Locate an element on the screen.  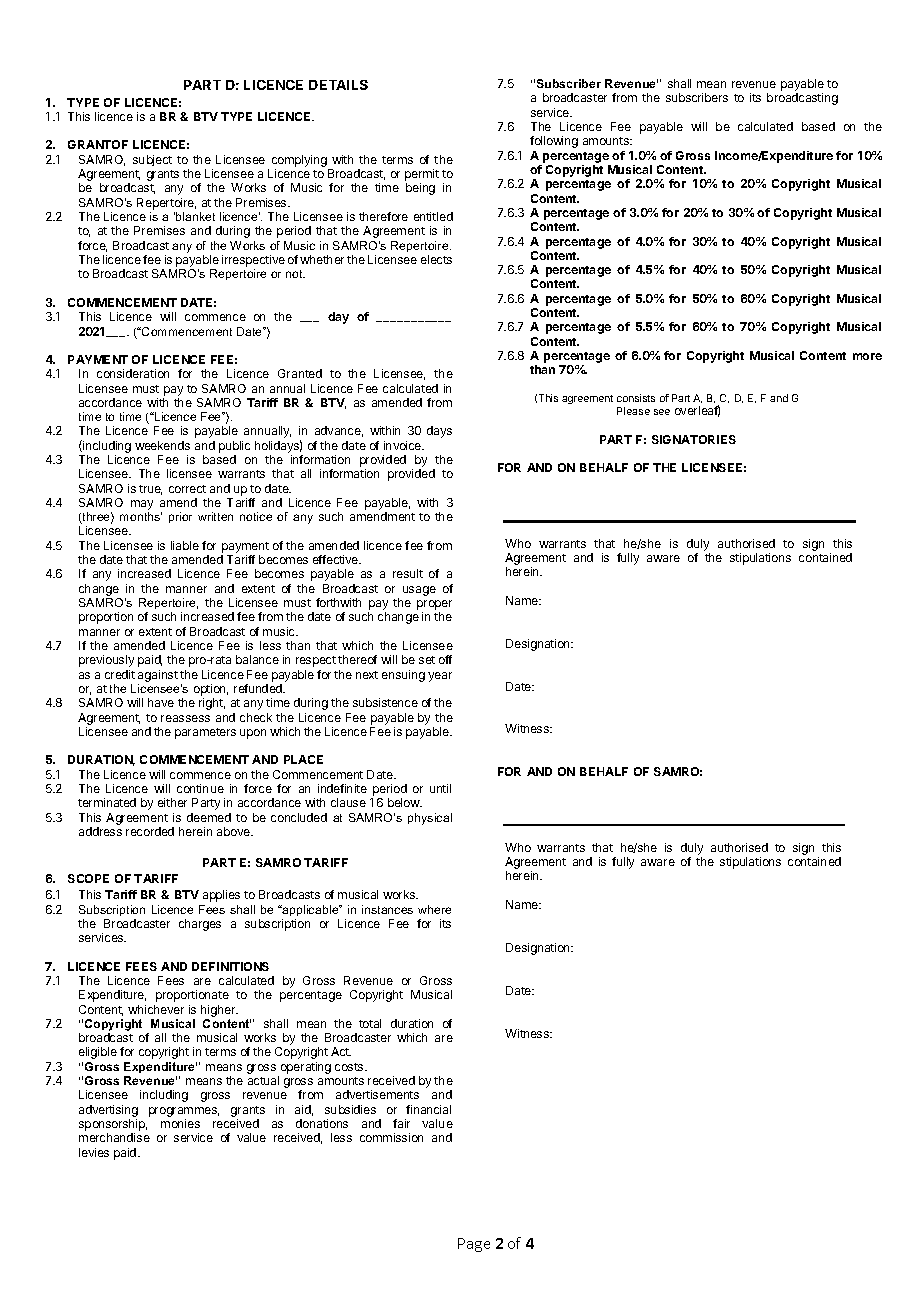
monies is located at coordinates (180, 1123).
